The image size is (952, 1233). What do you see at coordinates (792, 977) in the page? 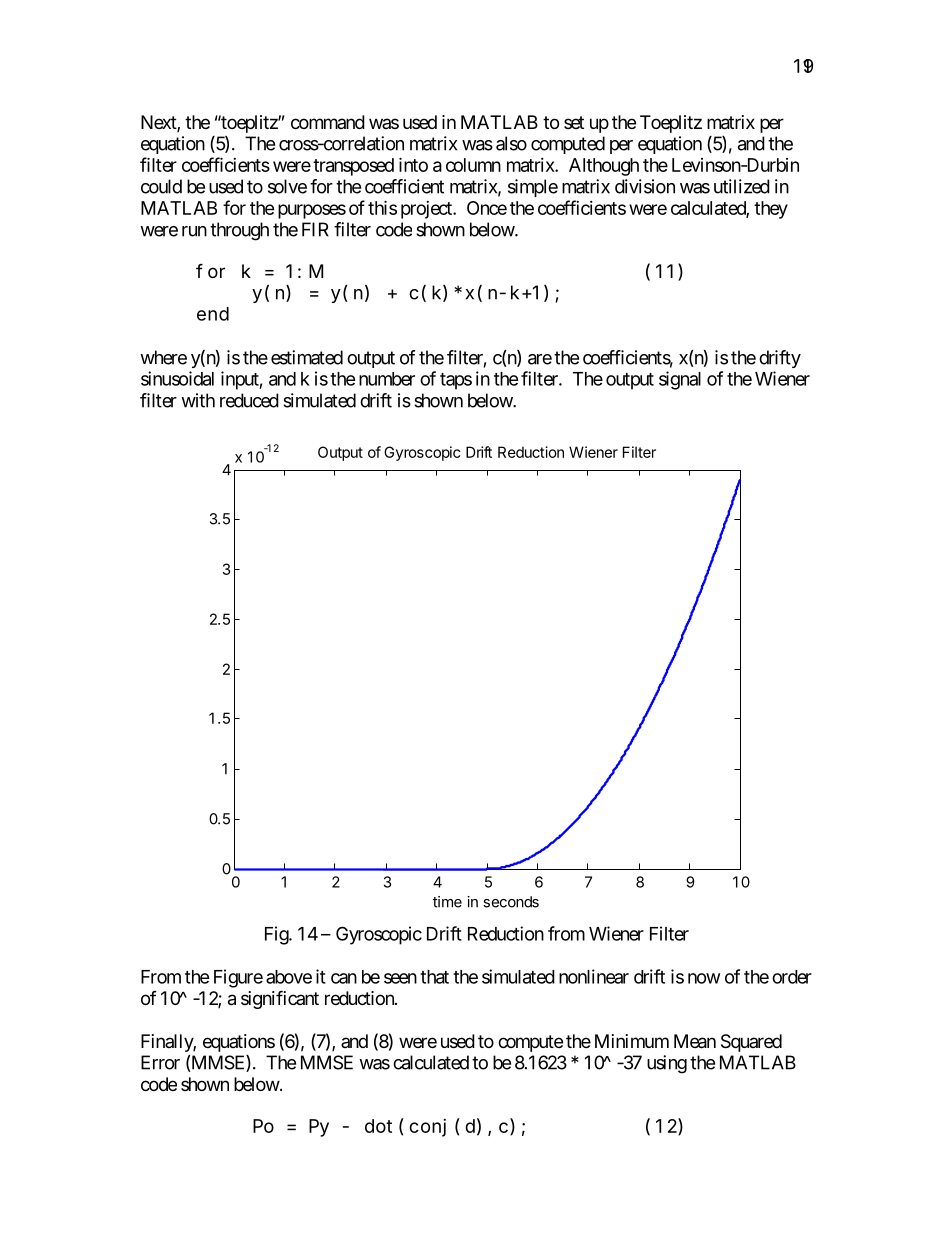
I see `order` at bounding box center [792, 977].
